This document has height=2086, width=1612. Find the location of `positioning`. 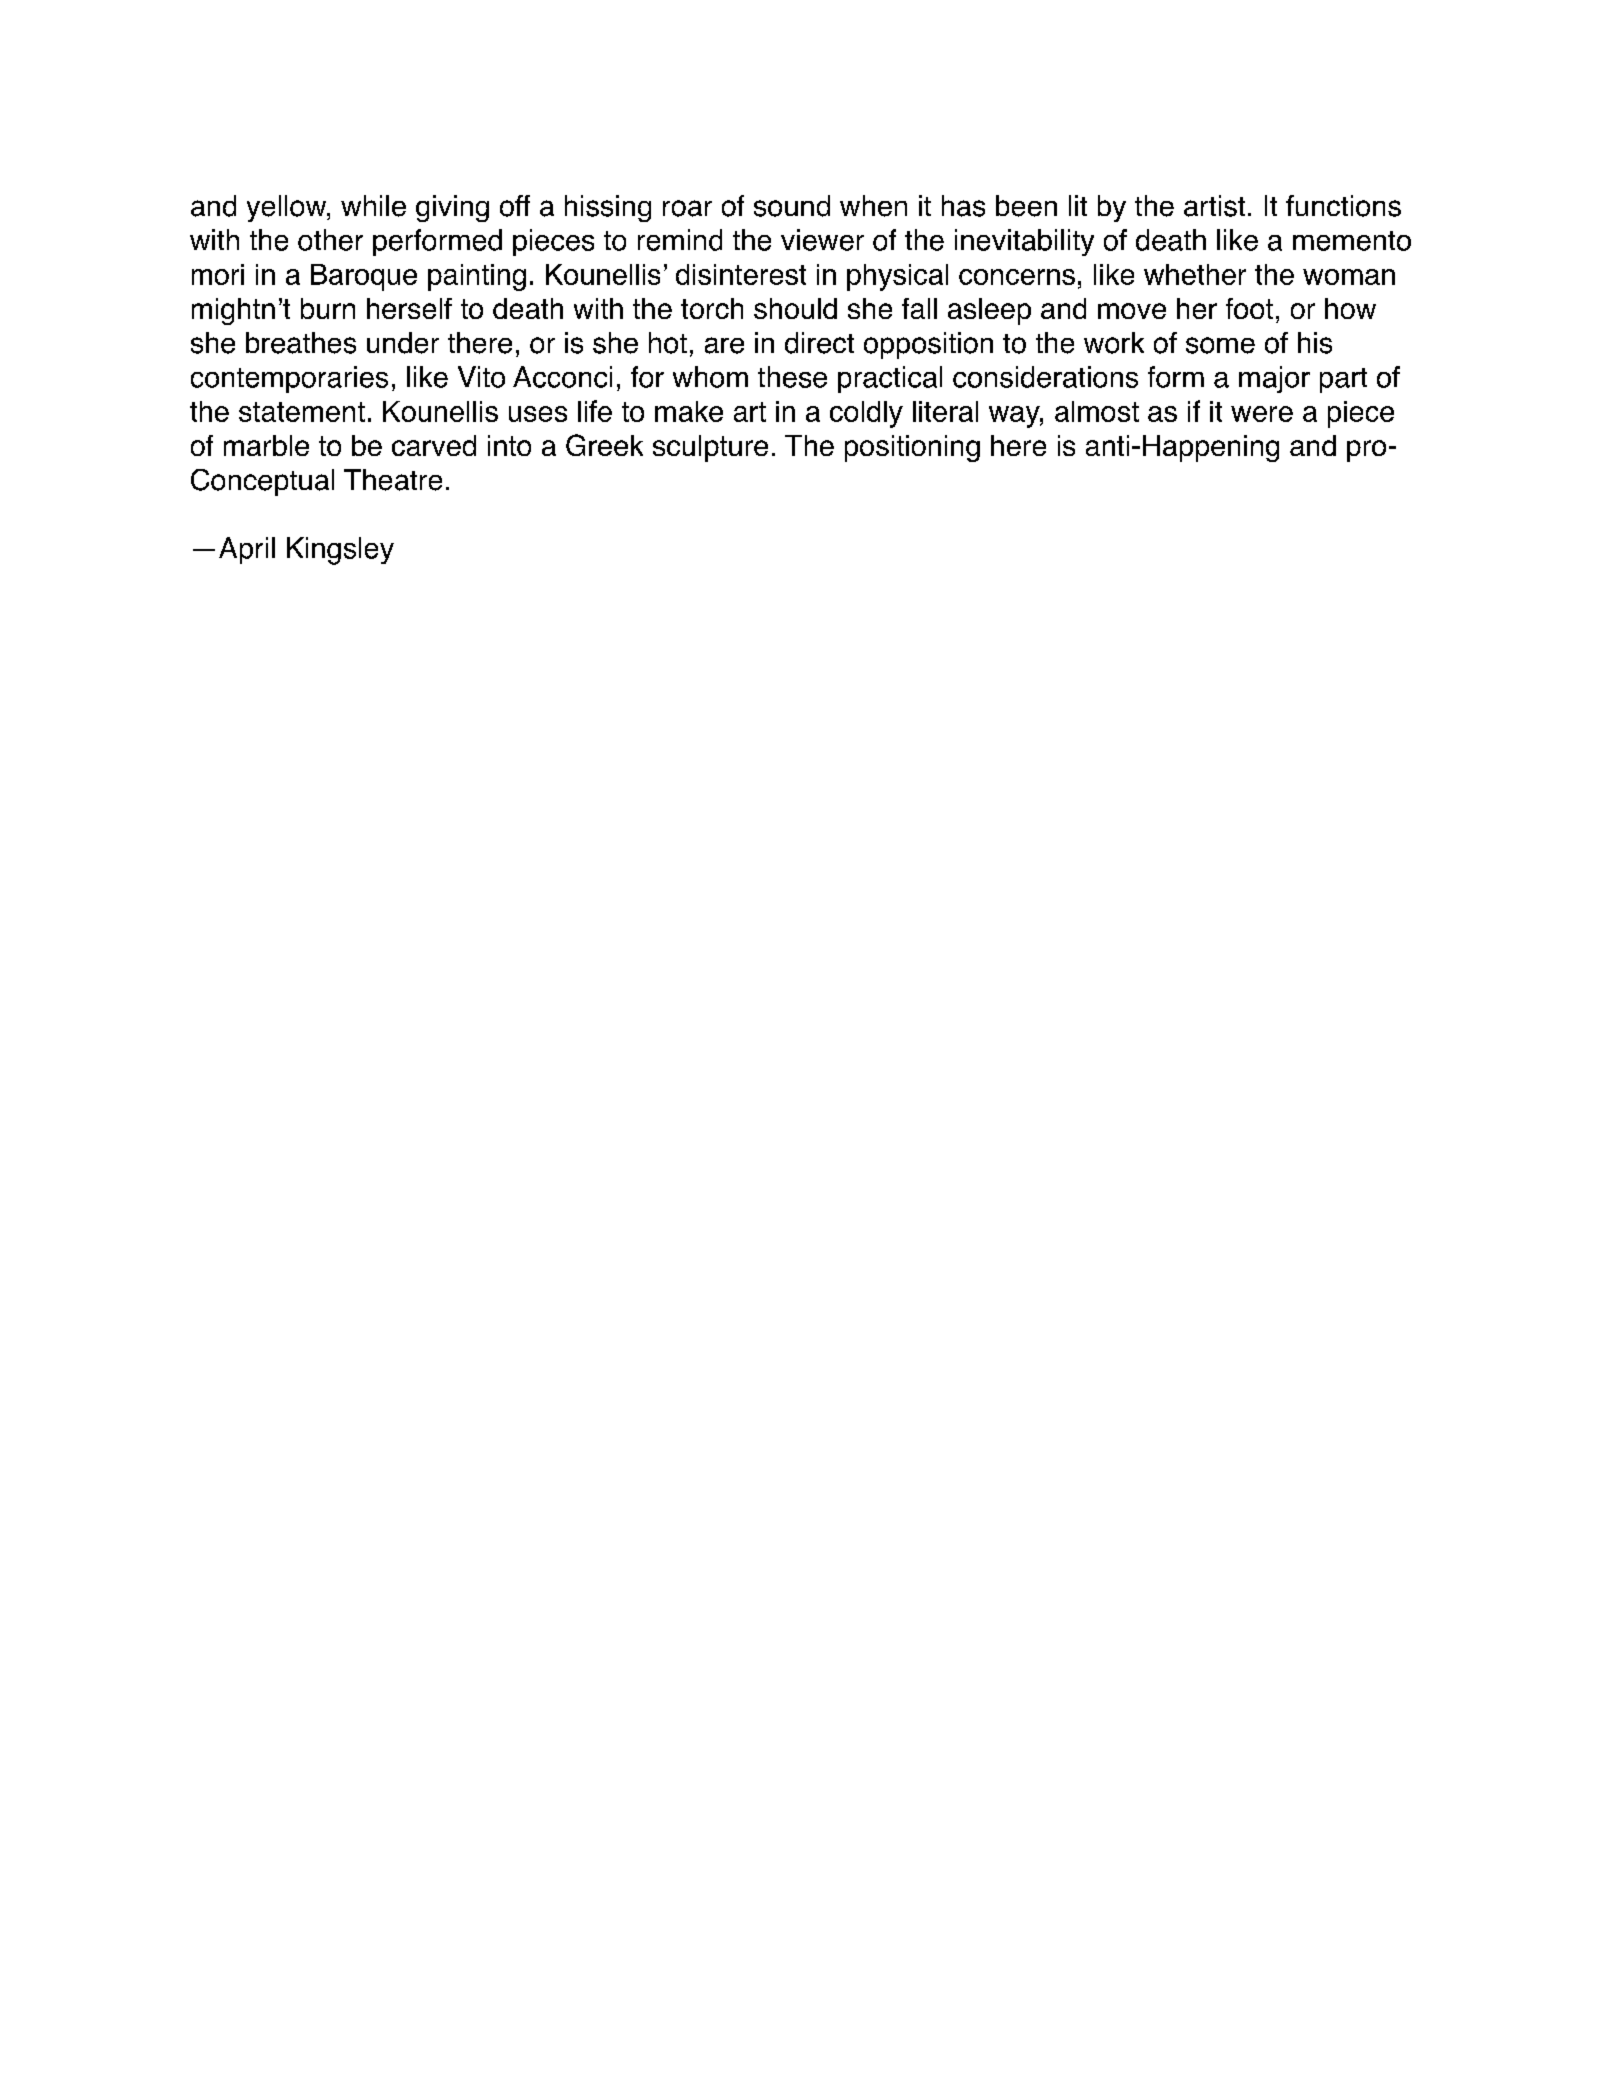

positioning is located at coordinates (912, 448).
